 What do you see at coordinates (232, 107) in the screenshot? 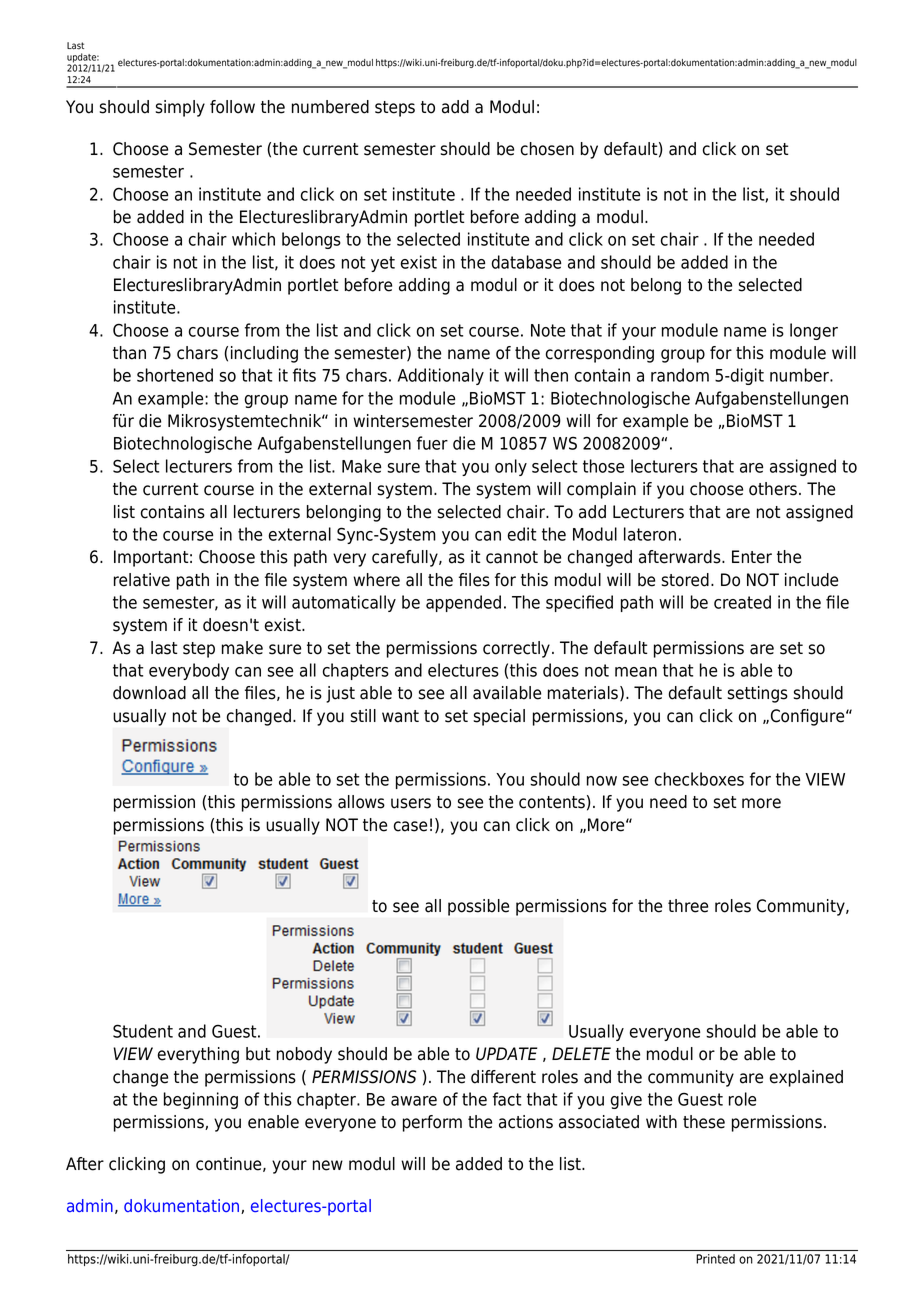
I see `follow` at bounding box center [232, 107].
